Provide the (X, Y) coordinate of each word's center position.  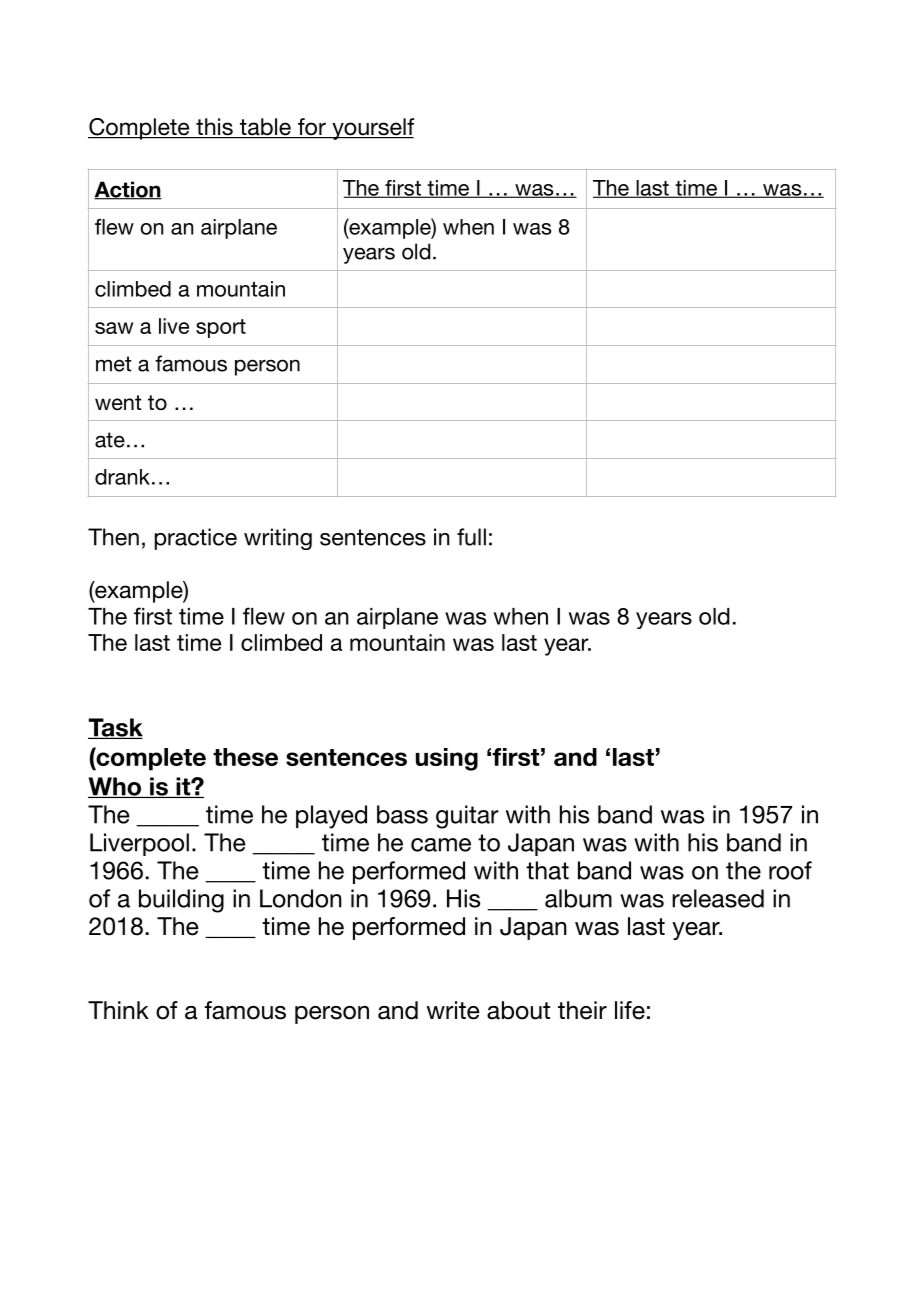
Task (115, 728)
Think (118, 1010)
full (471, 537)
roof (790, 870)
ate (110, 440)
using (447, 759)
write (453, 1010)
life (630, 1010)
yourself (372, 129)
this (214, 128)
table (265, 128)
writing (278, 539)
